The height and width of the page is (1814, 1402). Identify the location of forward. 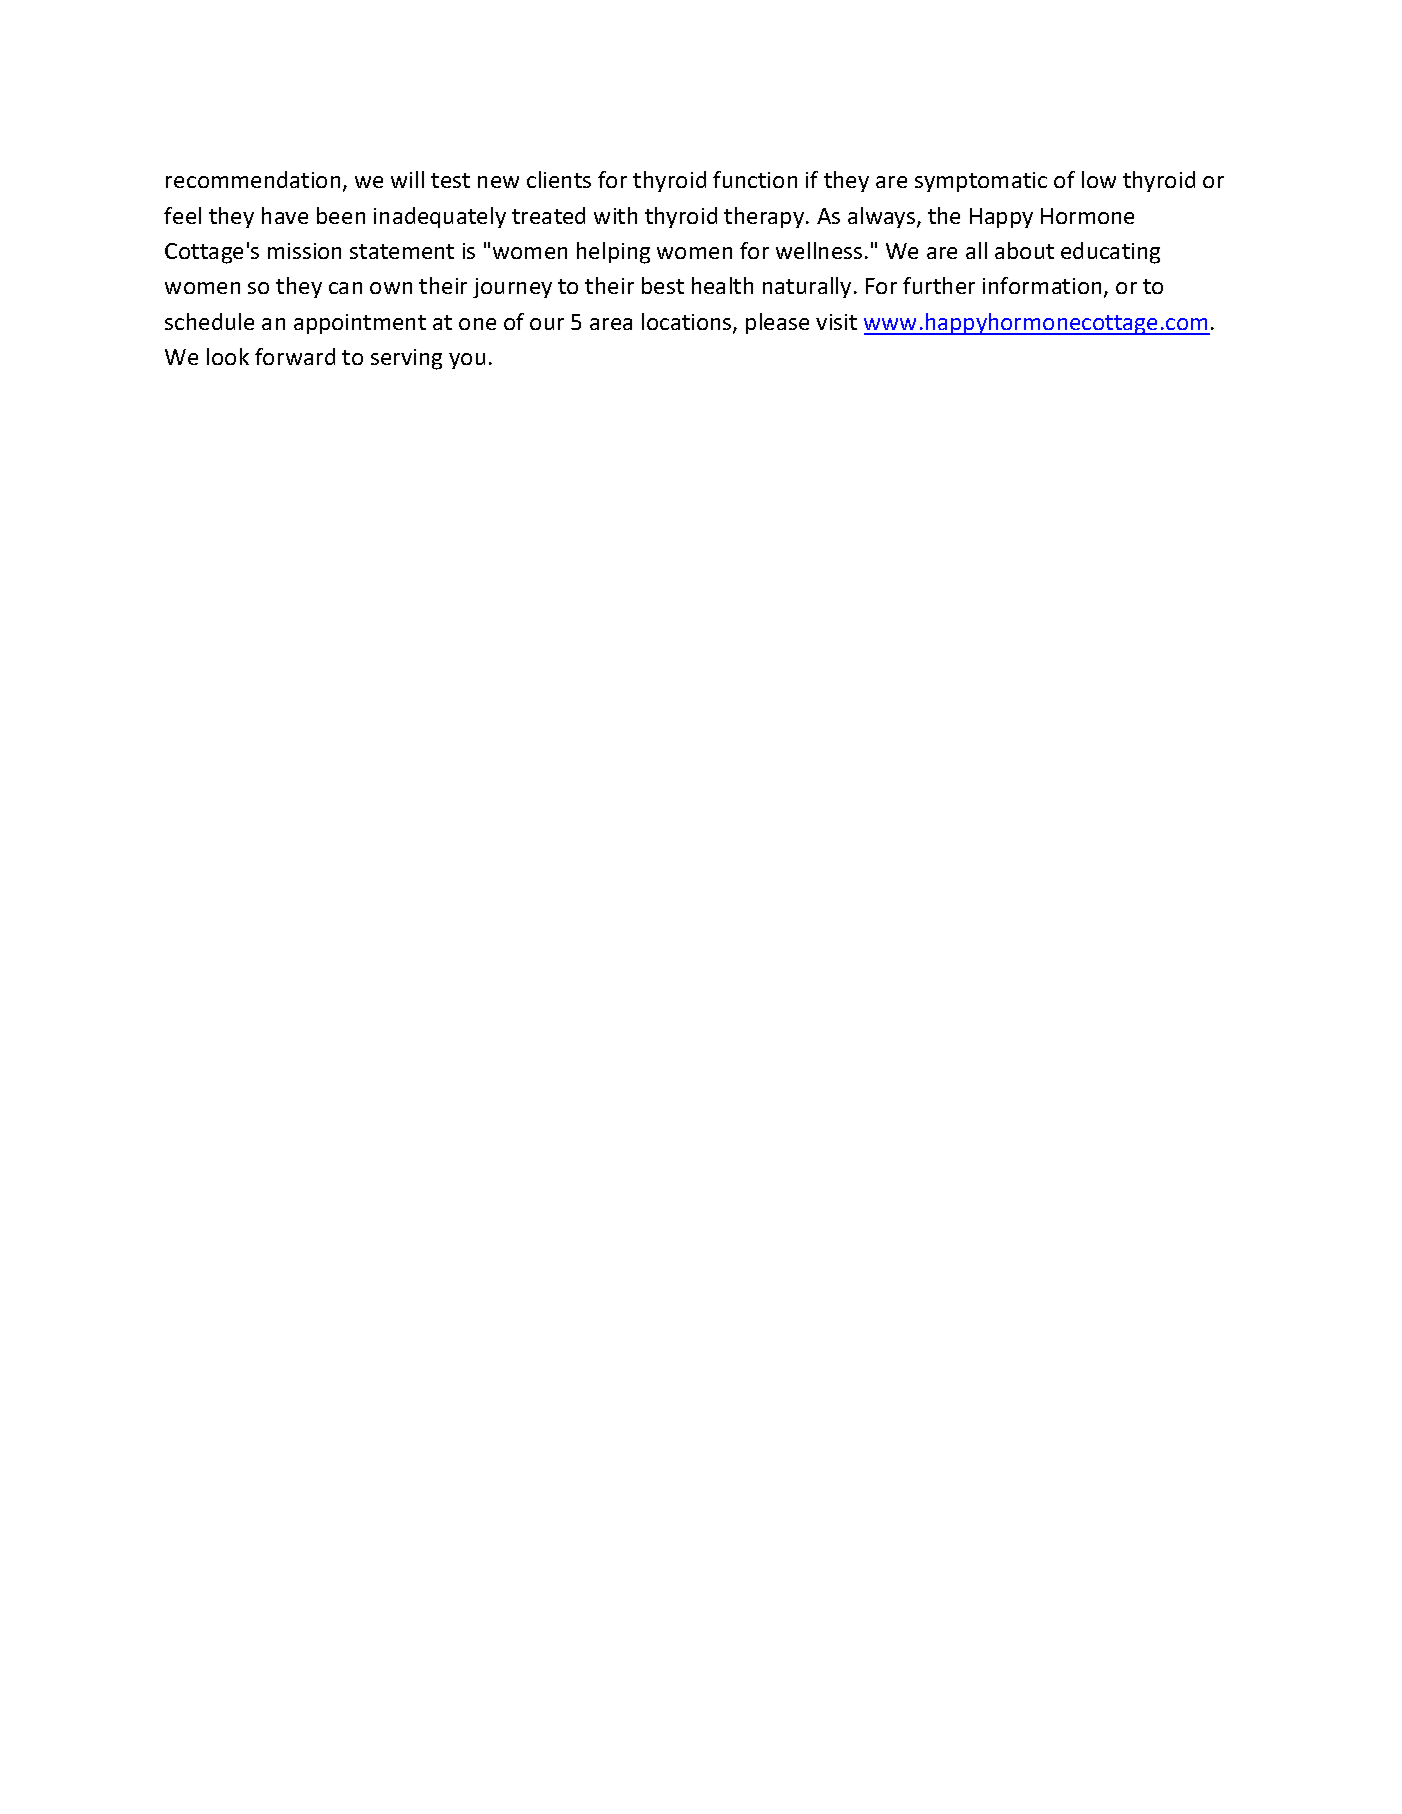
(295, 356).
